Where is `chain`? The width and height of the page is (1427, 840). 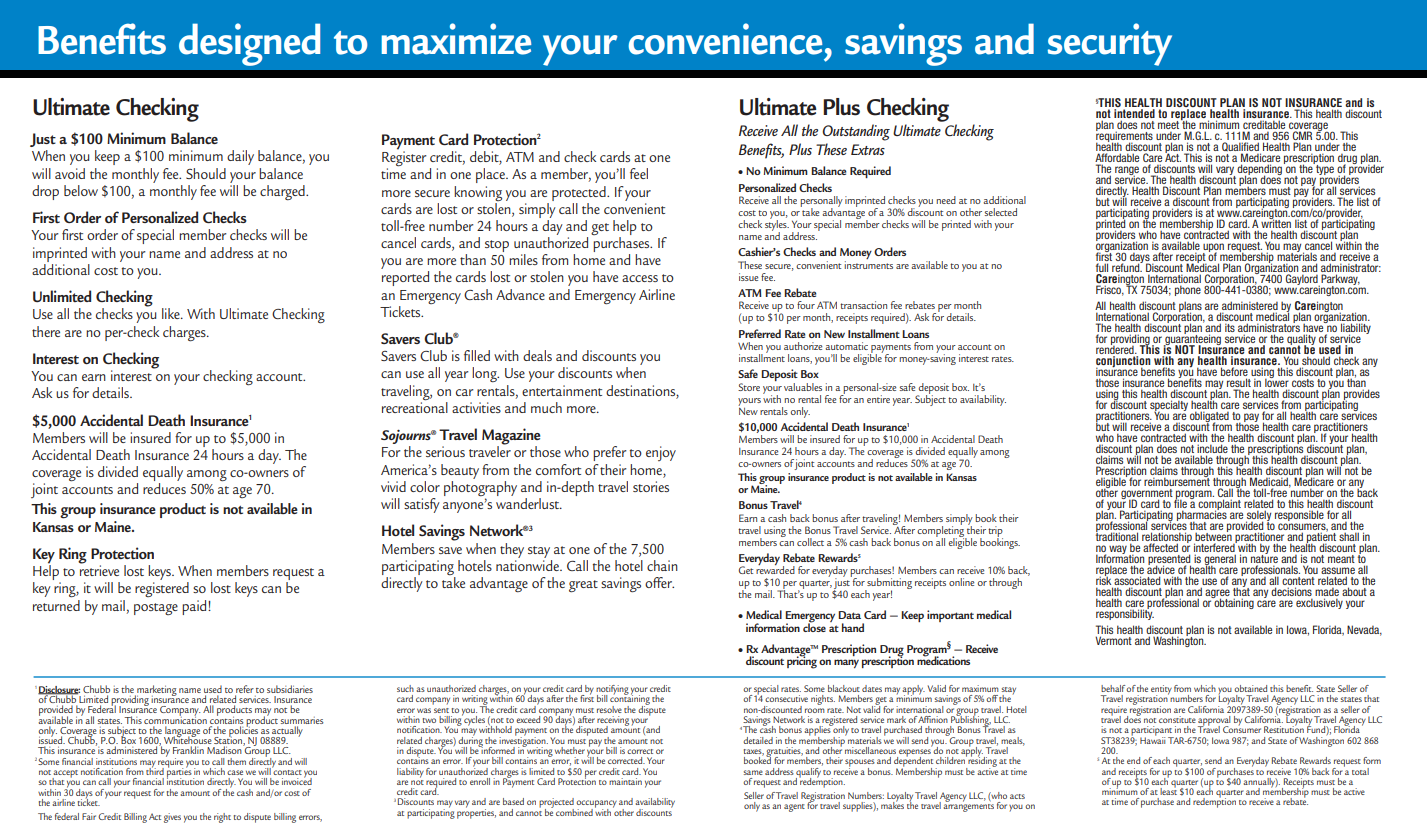
chain is located at coordinates (662, 565).
